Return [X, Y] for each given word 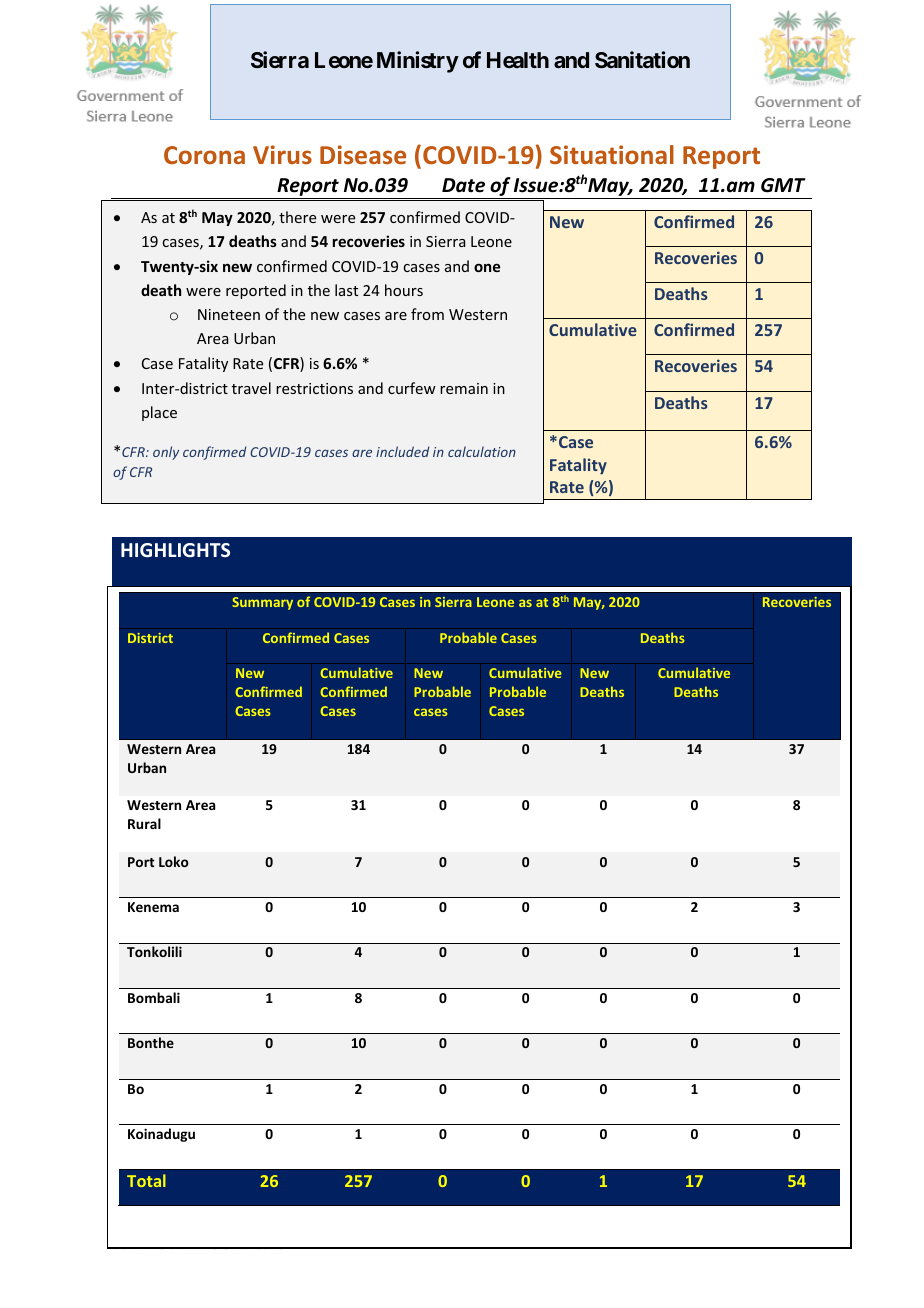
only [166, 453]
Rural [144, 823]
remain [464, 388]
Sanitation [642, 59]
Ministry [418, 62]
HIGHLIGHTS [175, 550]
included [402, 451]
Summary [262, 603]
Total [146, 1180]
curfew [412, 388]
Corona [204, 155]
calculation [482, 451]
